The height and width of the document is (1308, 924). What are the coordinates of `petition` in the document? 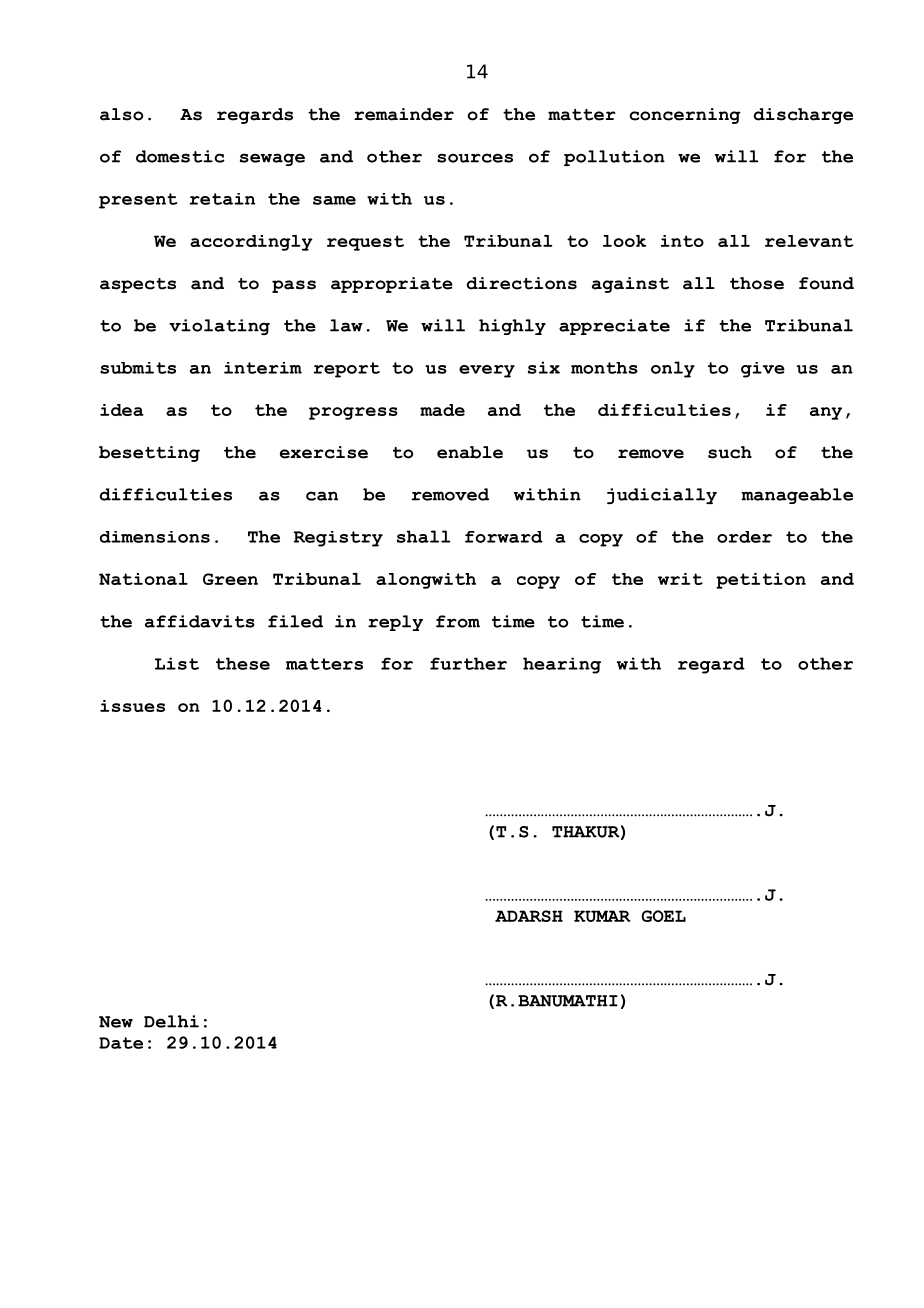 It's located at (761, 581).
